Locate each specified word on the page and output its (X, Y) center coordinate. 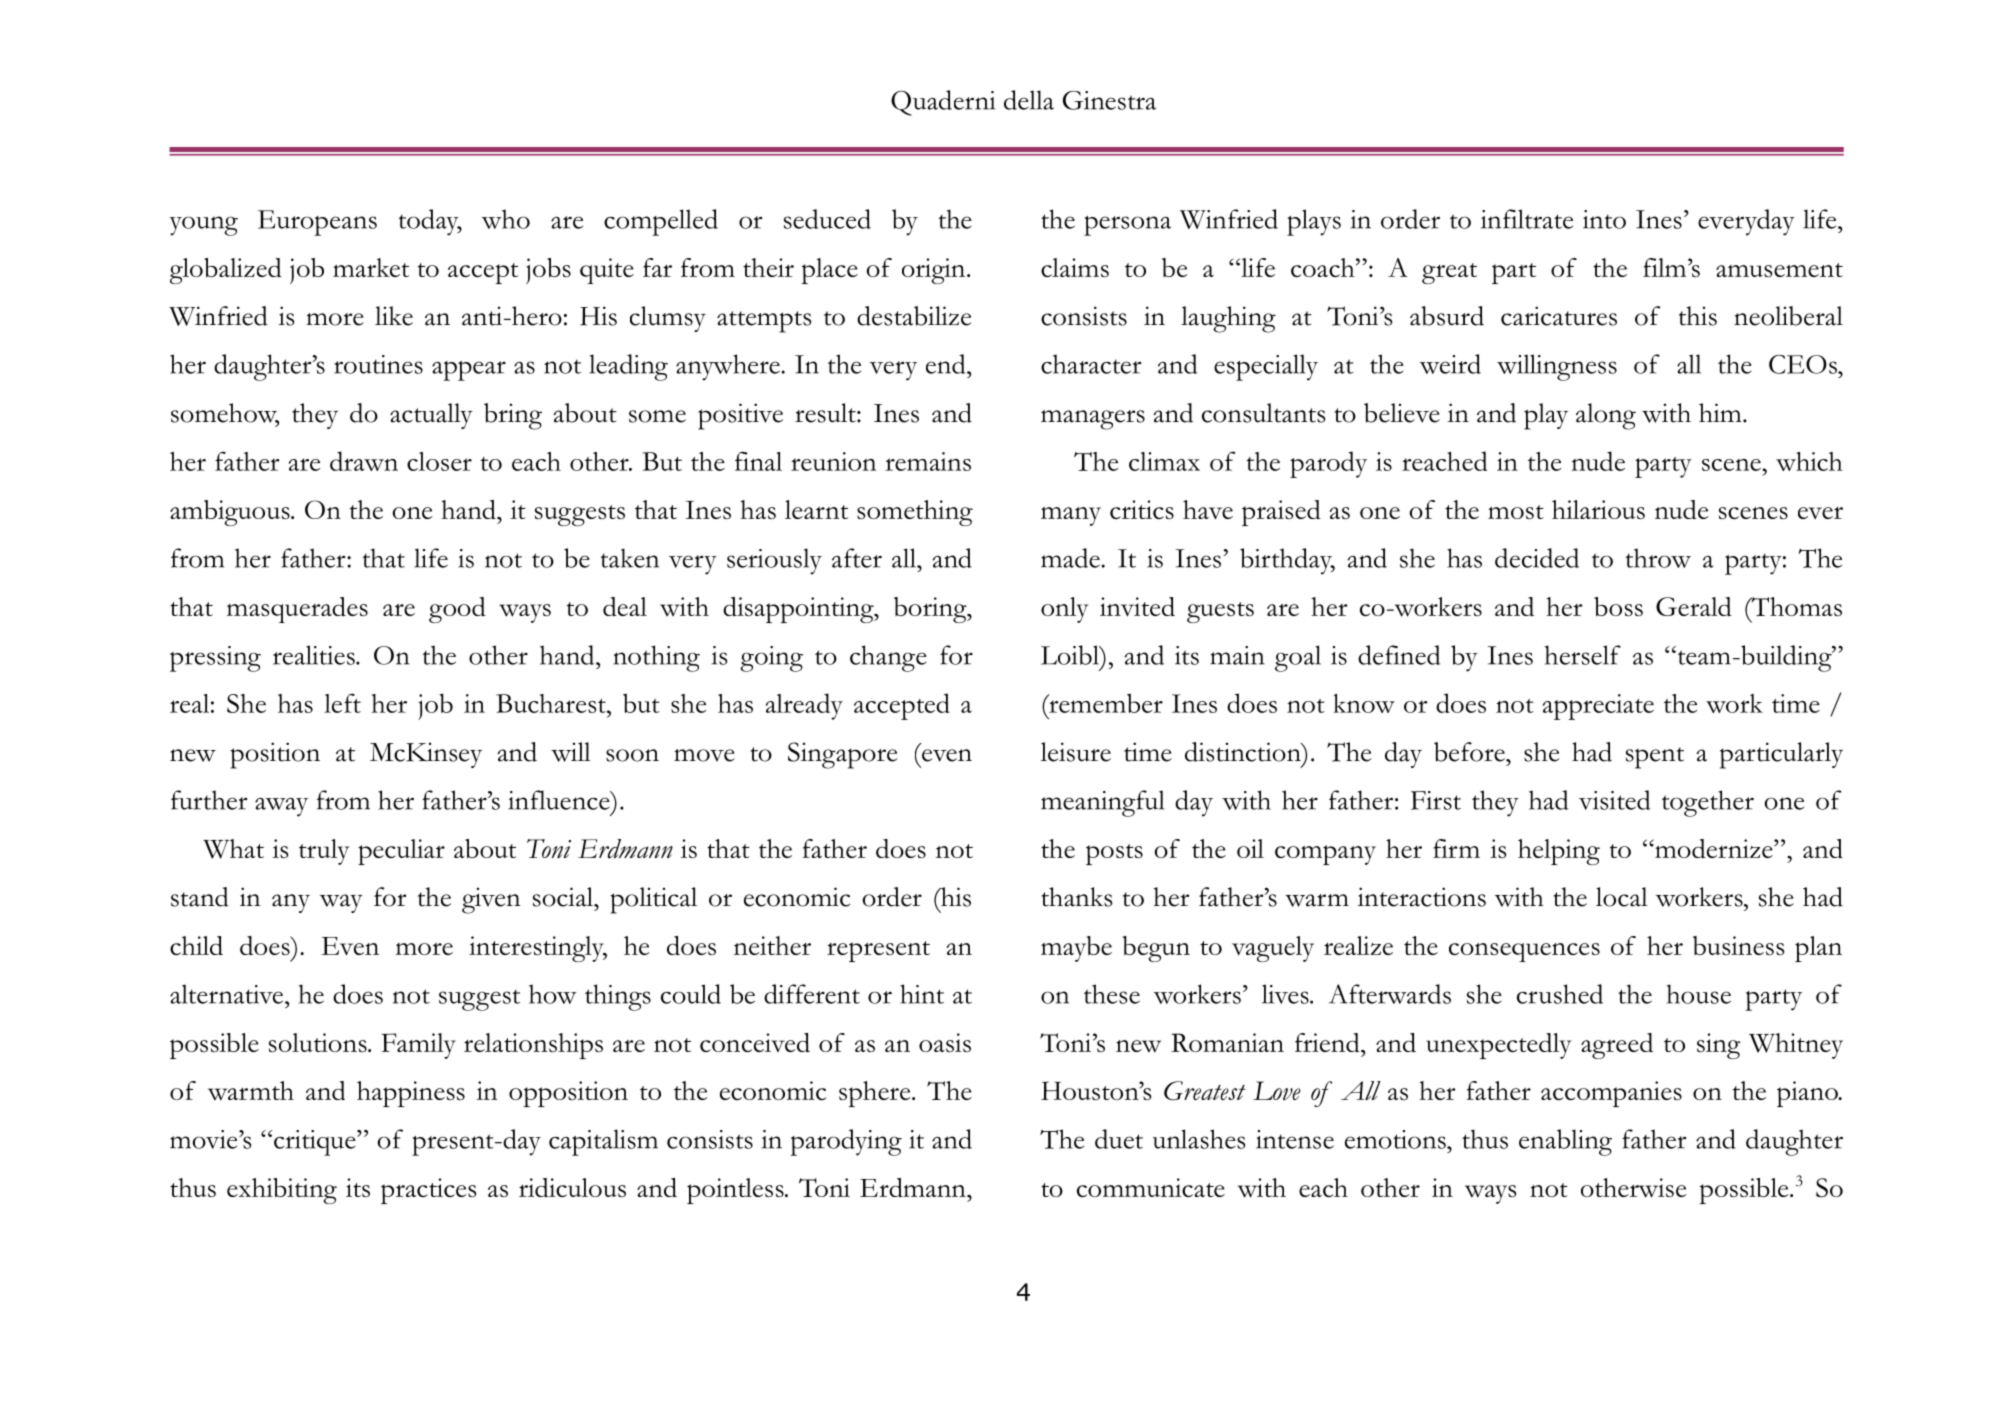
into (1604, 219)
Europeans (317, 223)
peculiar (401, 852)
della (1029, 100)
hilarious (1598, 509)
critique (316, 1143)
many (1071, 516)
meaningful (1103, 803)
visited (1614, 800)
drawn (364, 461)
